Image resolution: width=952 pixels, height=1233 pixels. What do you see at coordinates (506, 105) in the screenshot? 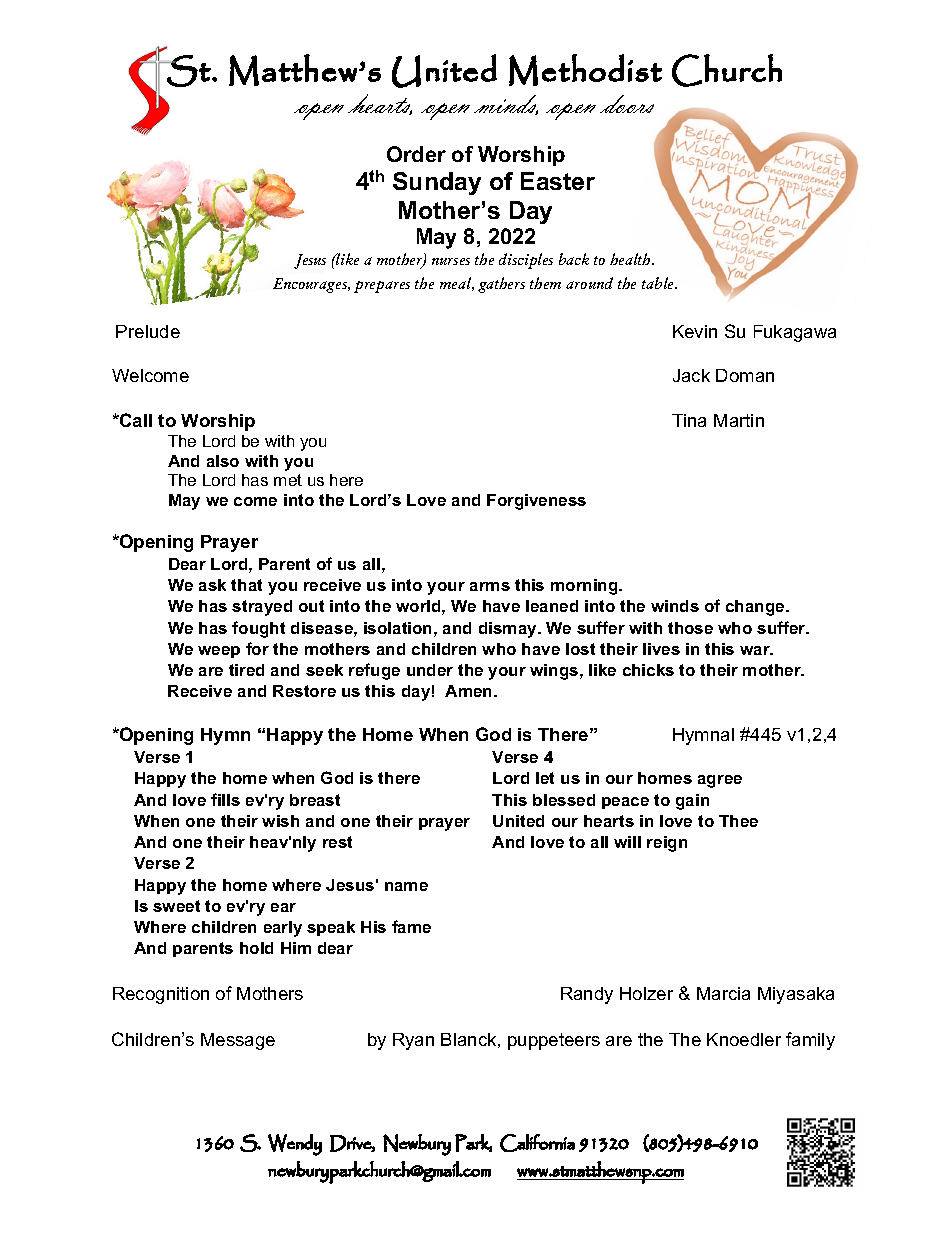
I see `minds` at bounding box center [506, 105].
